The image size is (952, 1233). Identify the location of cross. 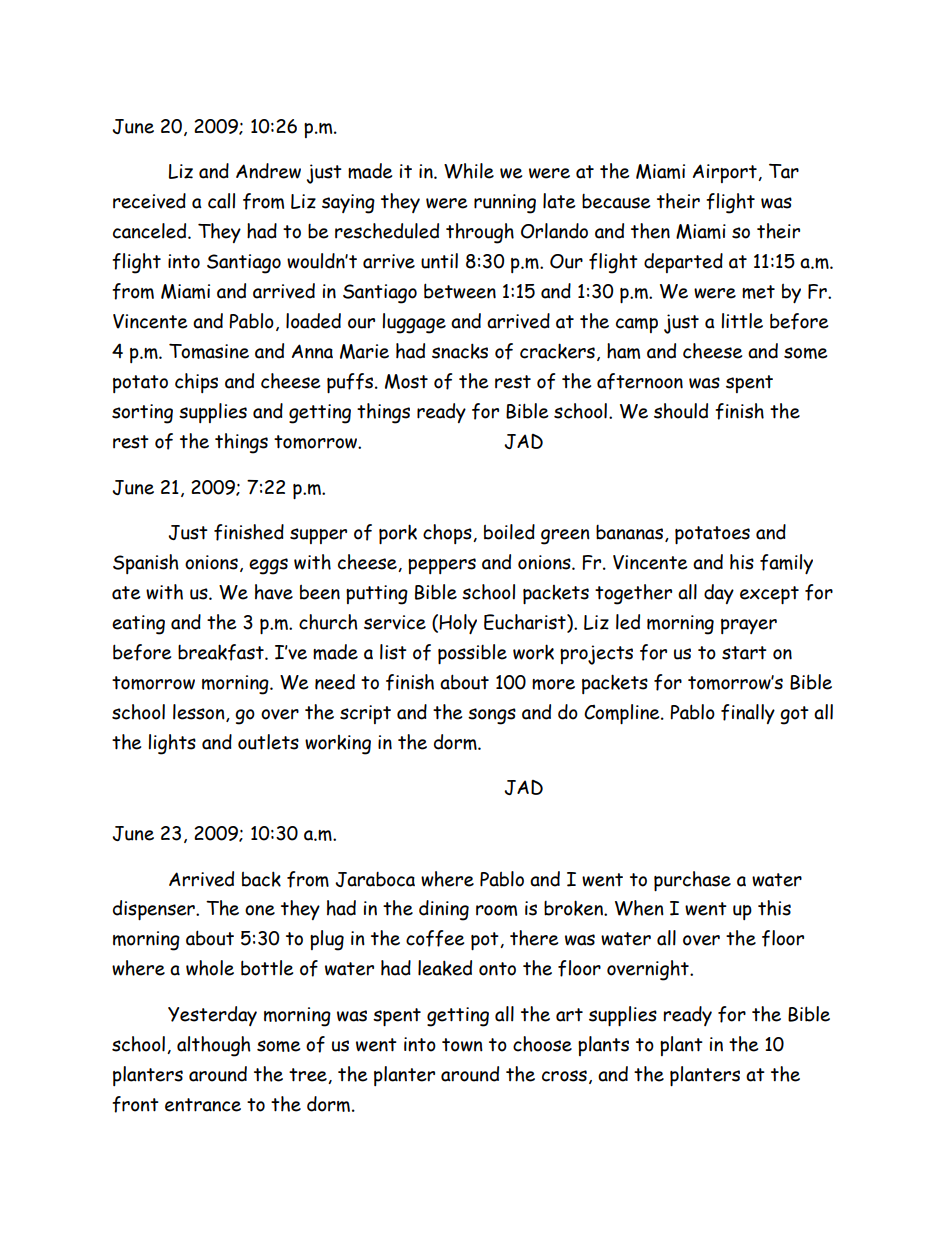
(564, 1076).
